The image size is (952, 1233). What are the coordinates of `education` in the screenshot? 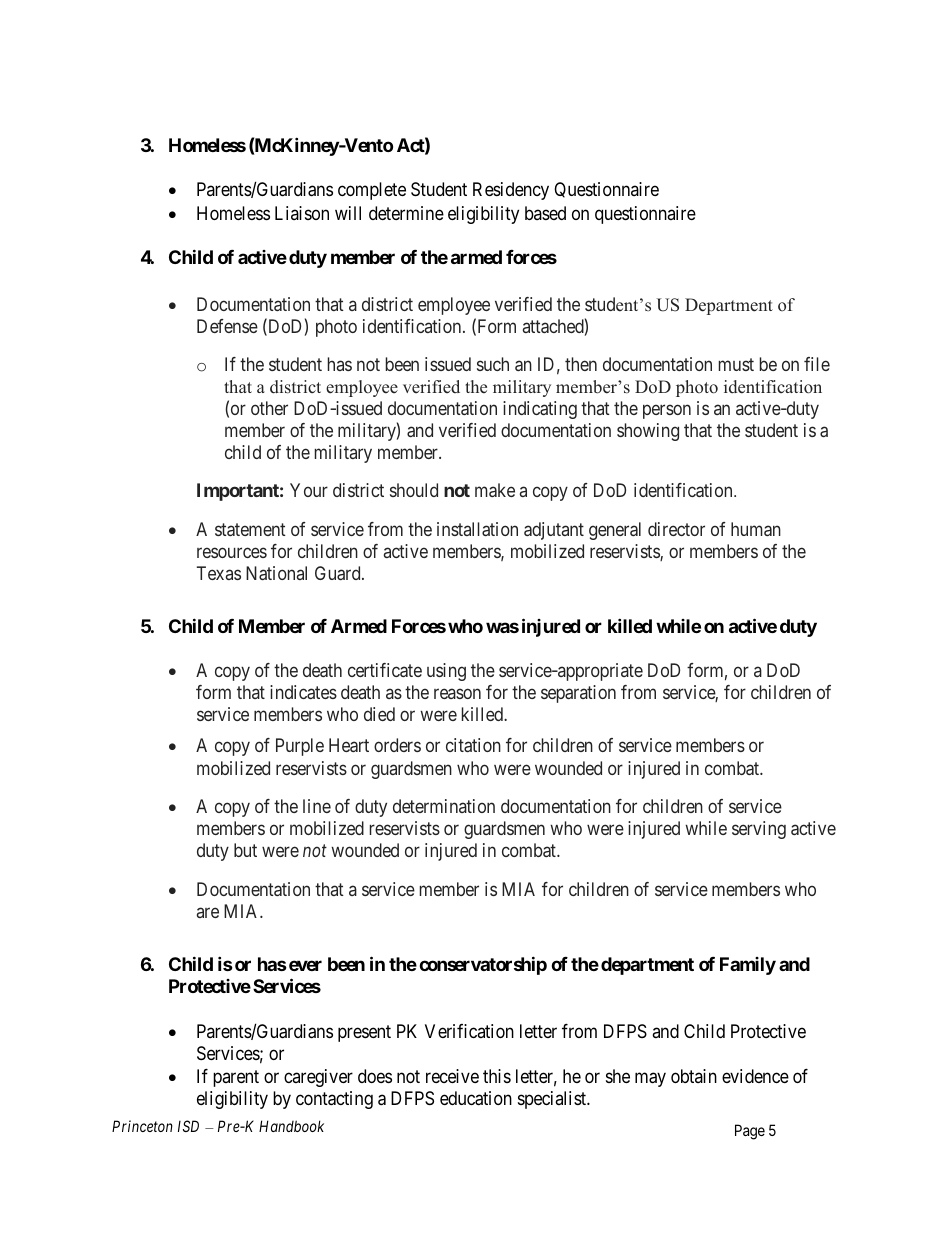 It's located at (476, 1098).
